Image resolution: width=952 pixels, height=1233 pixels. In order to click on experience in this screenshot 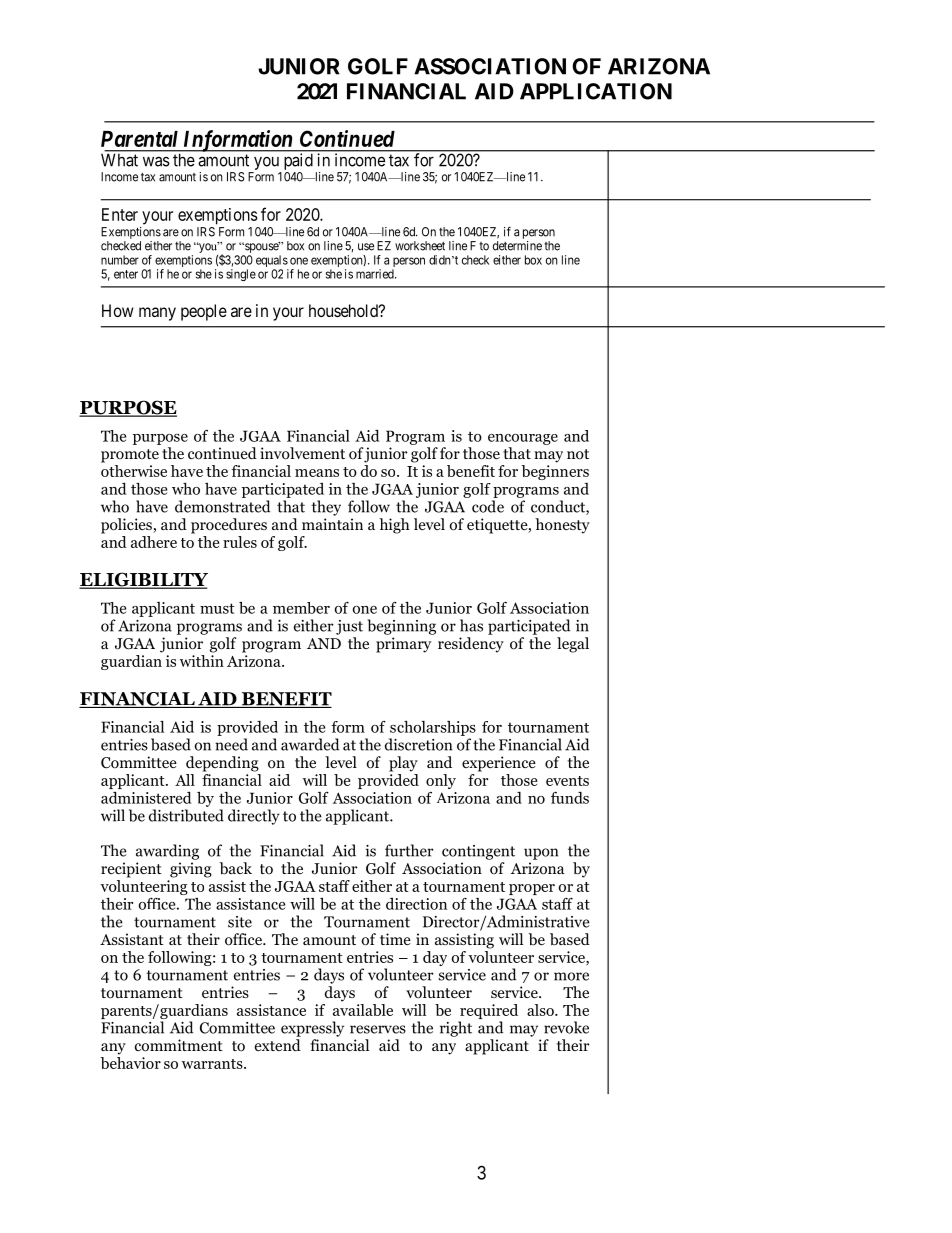, I will do `click(499, 764)`.
